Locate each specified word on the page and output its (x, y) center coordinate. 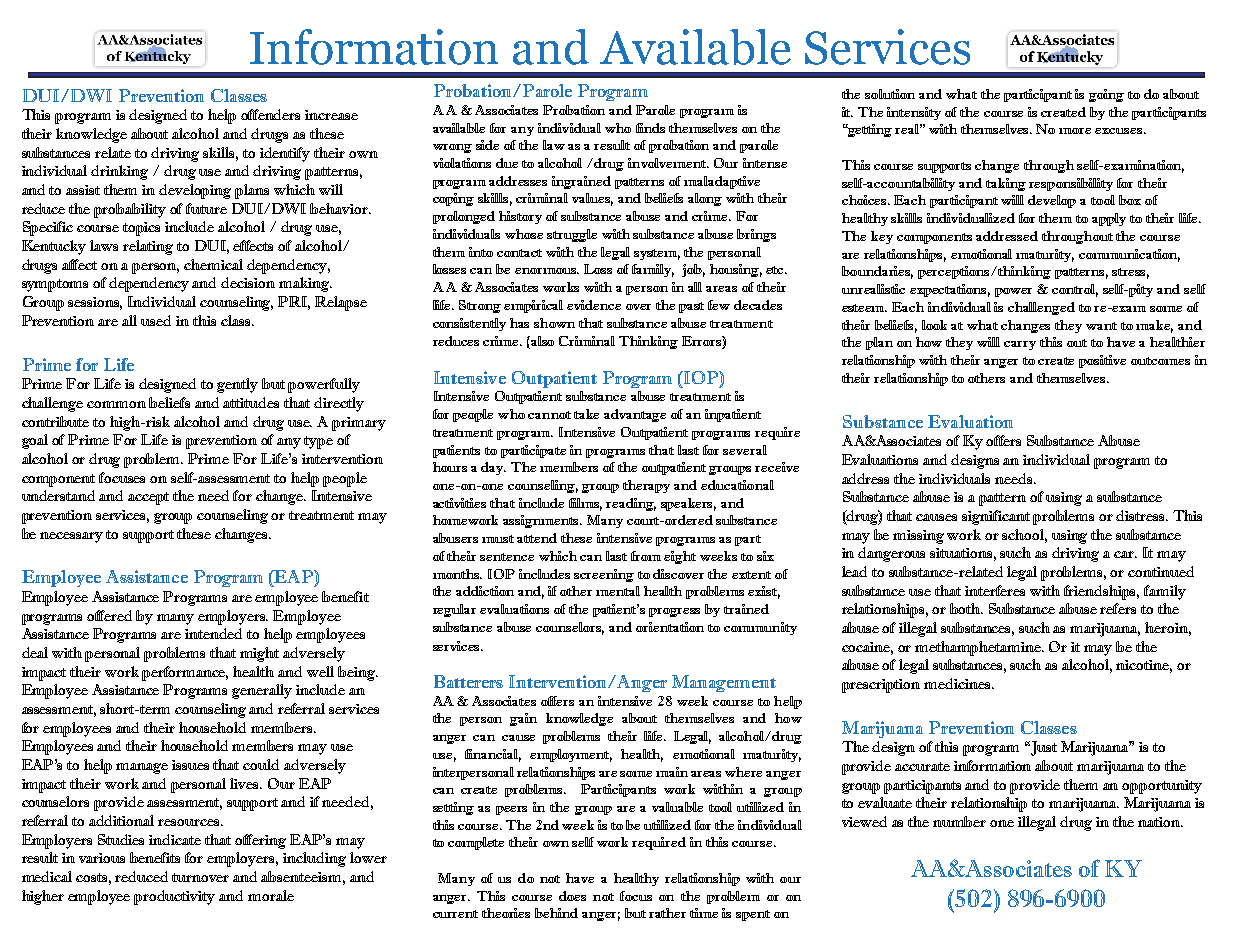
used (156, 320)
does (572, 896)
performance (185, 673)
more (1075, 131)
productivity (174, 897)
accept (148, 498)
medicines (958, 683)
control (1075, 290)
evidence (594, 305)
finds (650, 128)
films (585, 504)
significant (996, 517)
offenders (270, 114)
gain (523, 719)
